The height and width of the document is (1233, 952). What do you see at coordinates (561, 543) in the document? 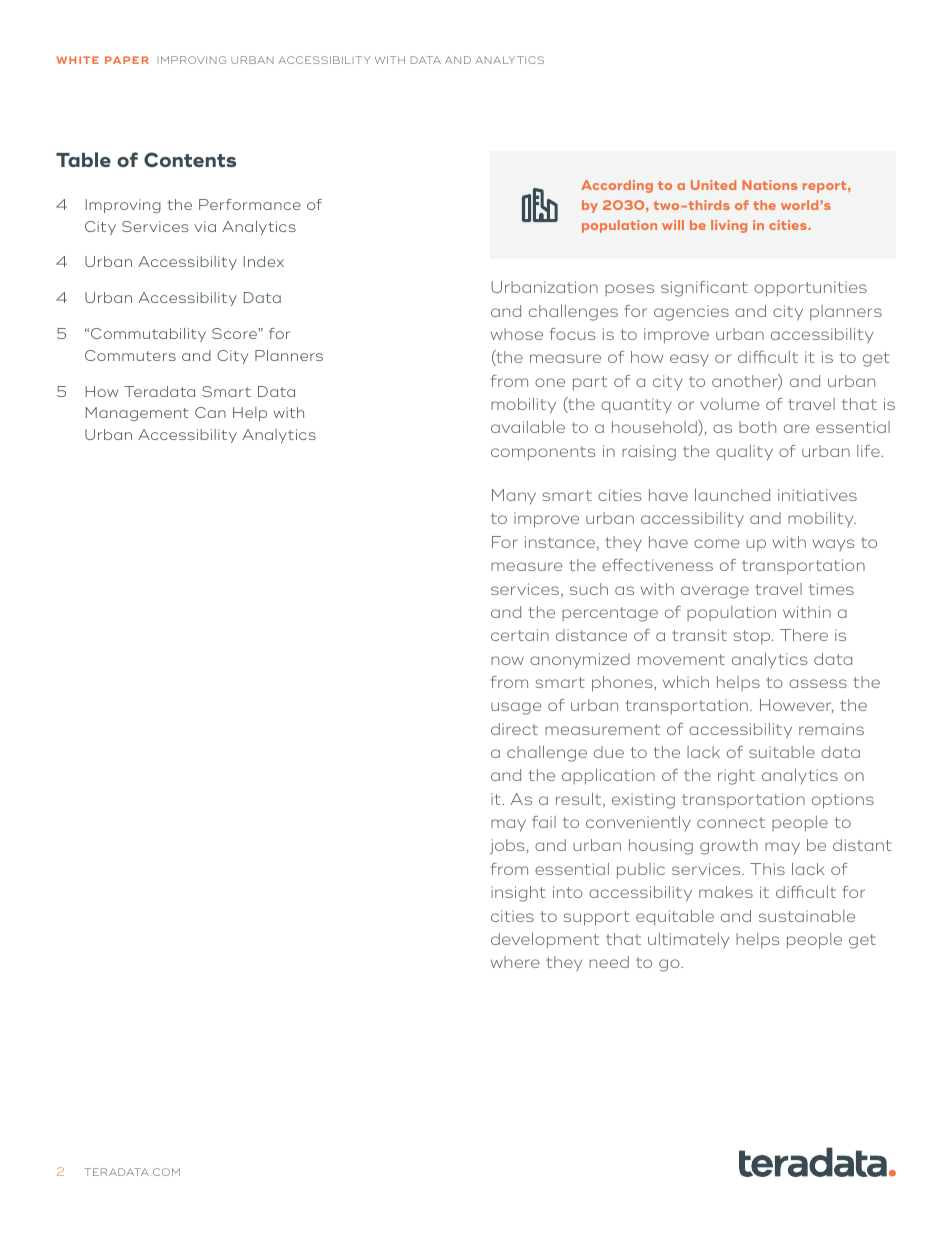
I see `instance` at bounding box center [561, 543].
